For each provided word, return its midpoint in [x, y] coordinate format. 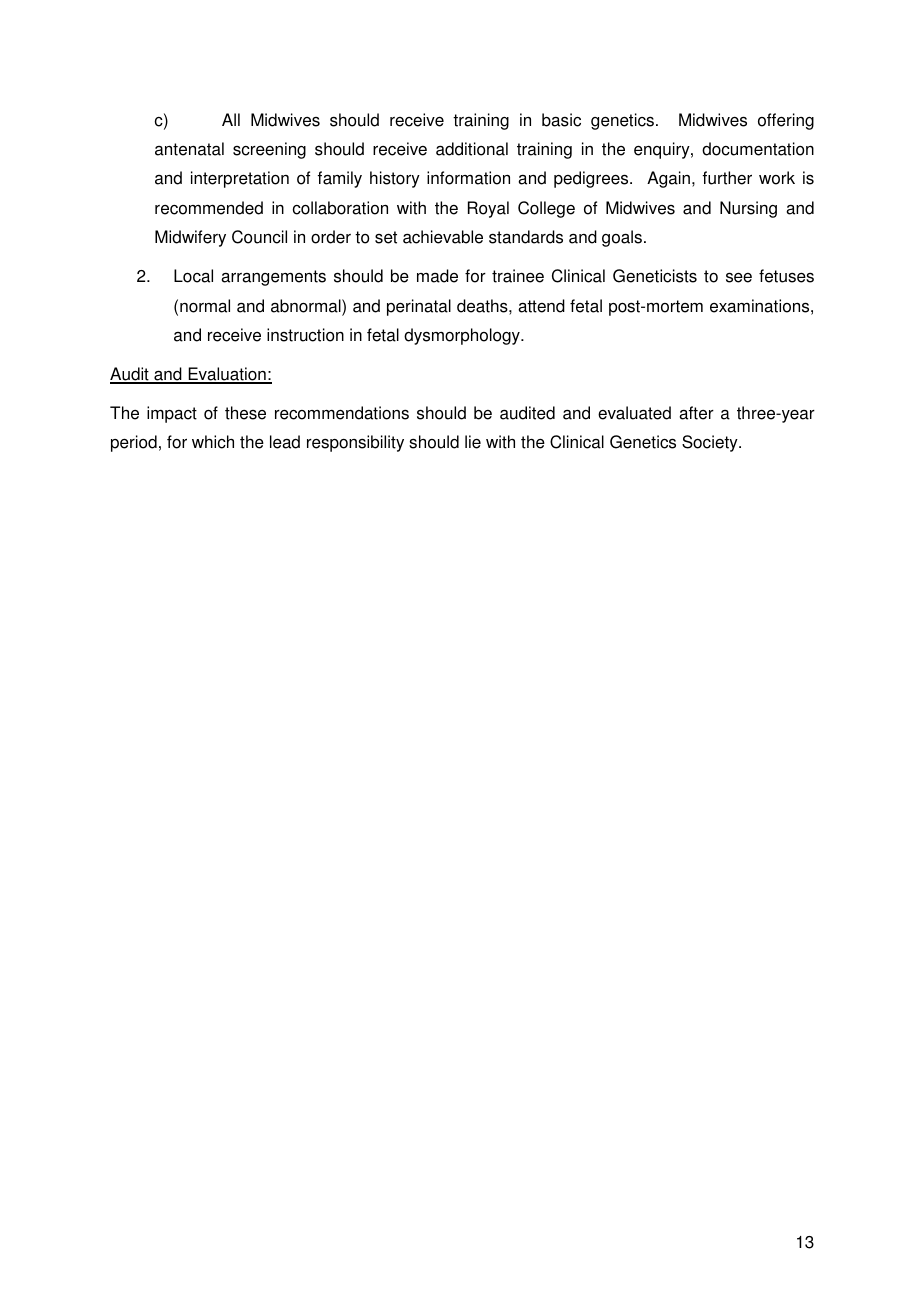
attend [541, 306]
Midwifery [190, 238]
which [213, 442]
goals [622, 238]
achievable [443, 237]
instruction [305, 335]
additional [472, 149]
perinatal [419, 307]
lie [473, 442]
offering [786, 121]
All [231, 119]
